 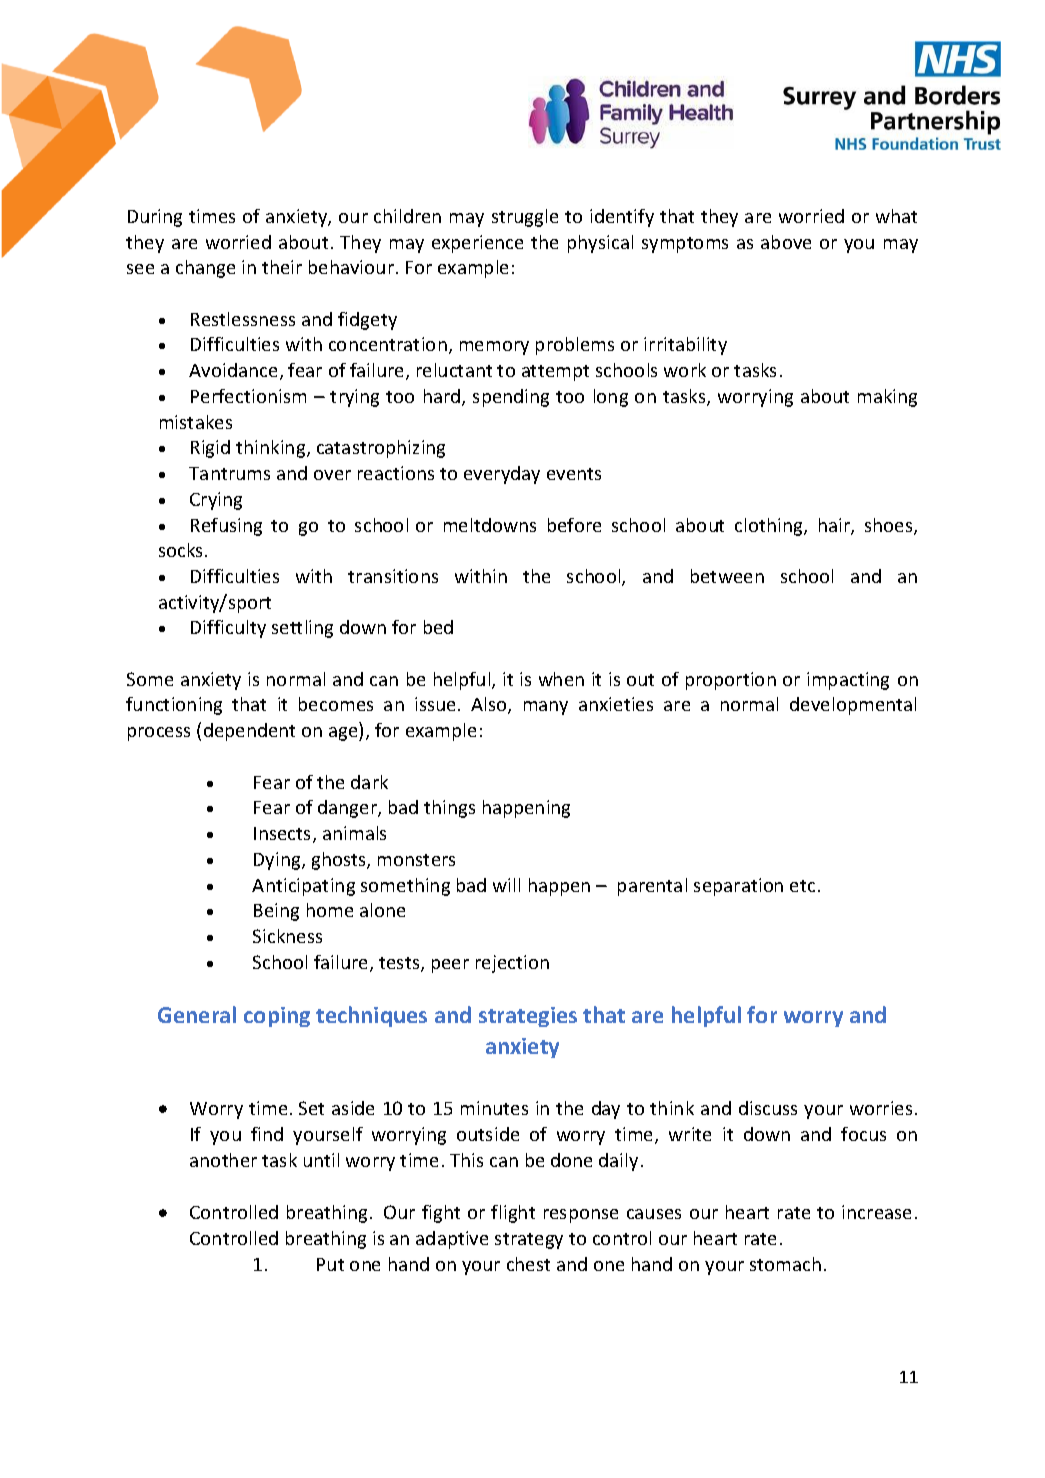 I want to click on socks, so click(x=182, y=550).
